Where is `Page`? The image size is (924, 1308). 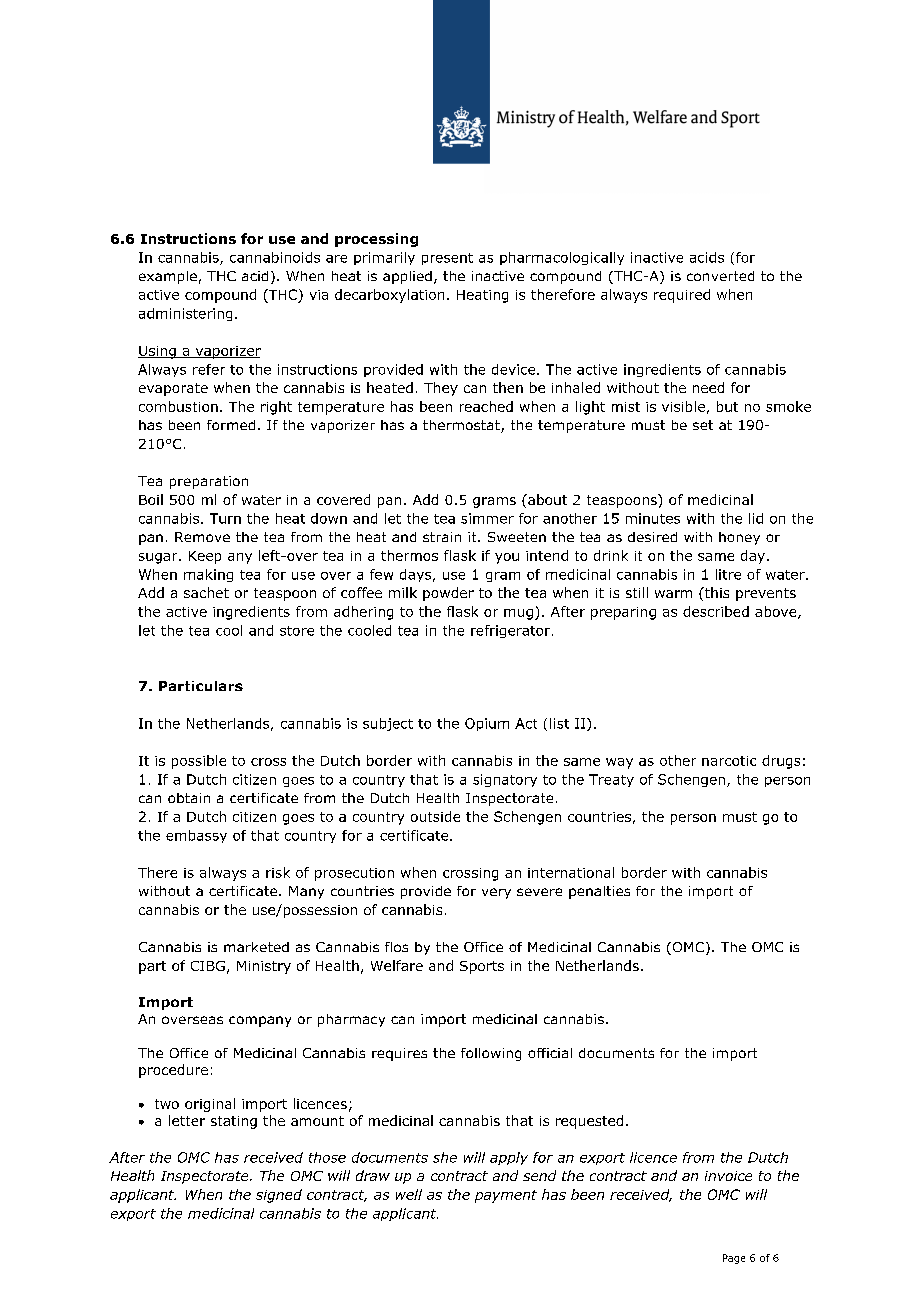
Page is located at coordinates (734, 1259).
